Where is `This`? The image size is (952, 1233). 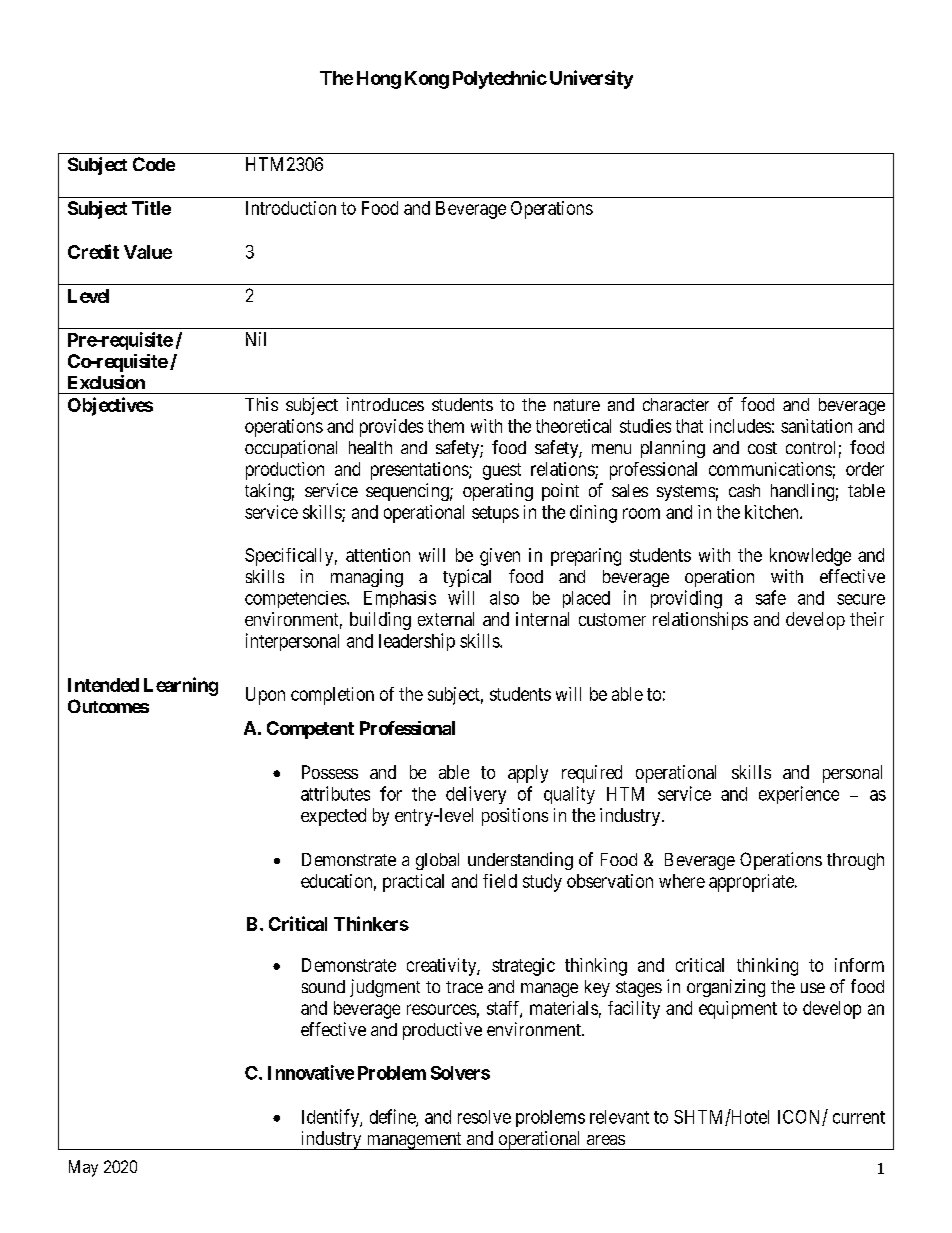
This is located at coordinates (261, 404).
